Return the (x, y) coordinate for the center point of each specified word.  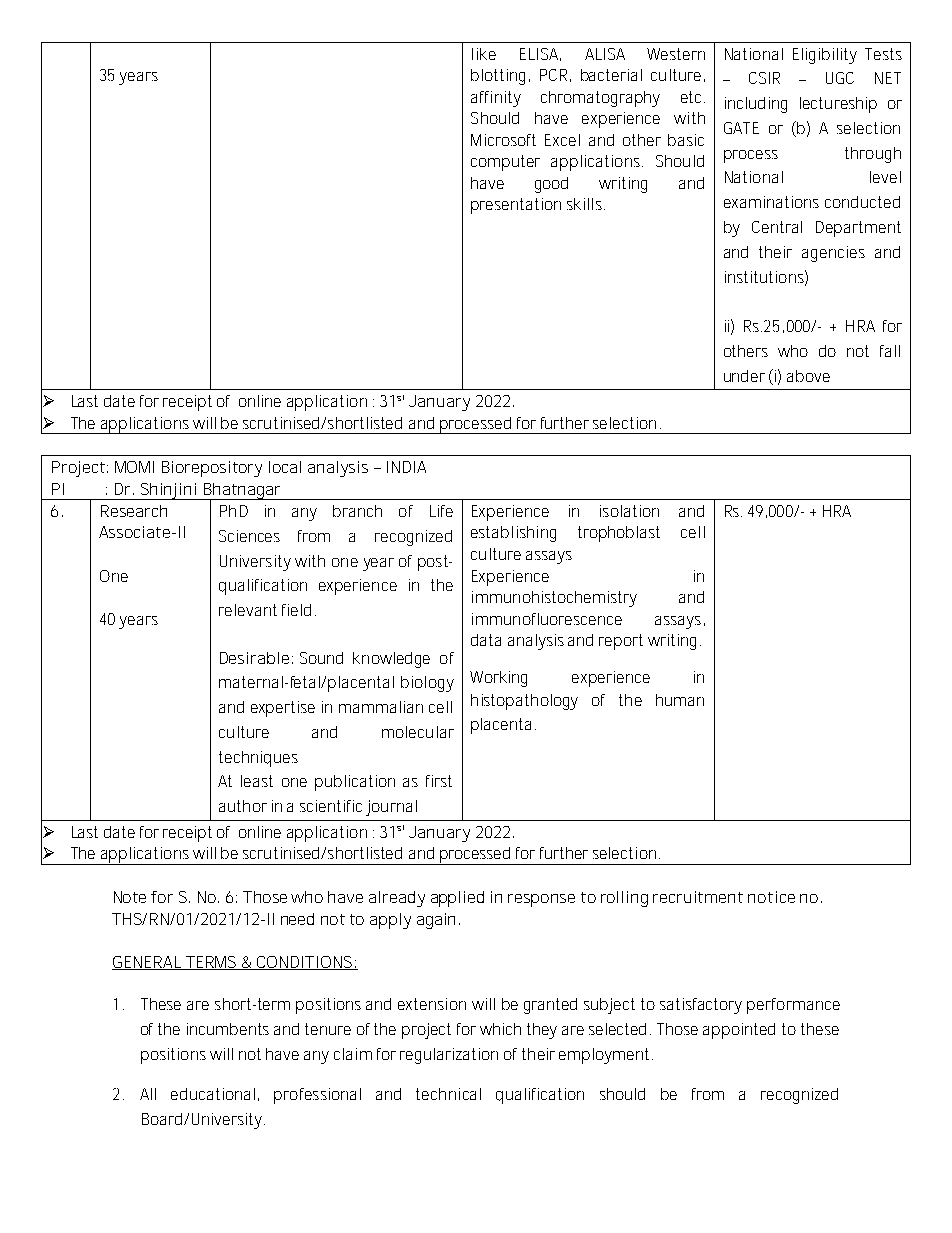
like (484, 54)
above (808, 376)
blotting (498, 77)
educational (213, 1094)
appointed (739, 1031)
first (439, 781)
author (243, 806)
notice (771, 897)
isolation (629, 511)
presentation (516, 206)
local (285, 467)
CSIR (764, 78)
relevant (248, 610)
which (500, 1029)
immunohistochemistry (554, 599)
